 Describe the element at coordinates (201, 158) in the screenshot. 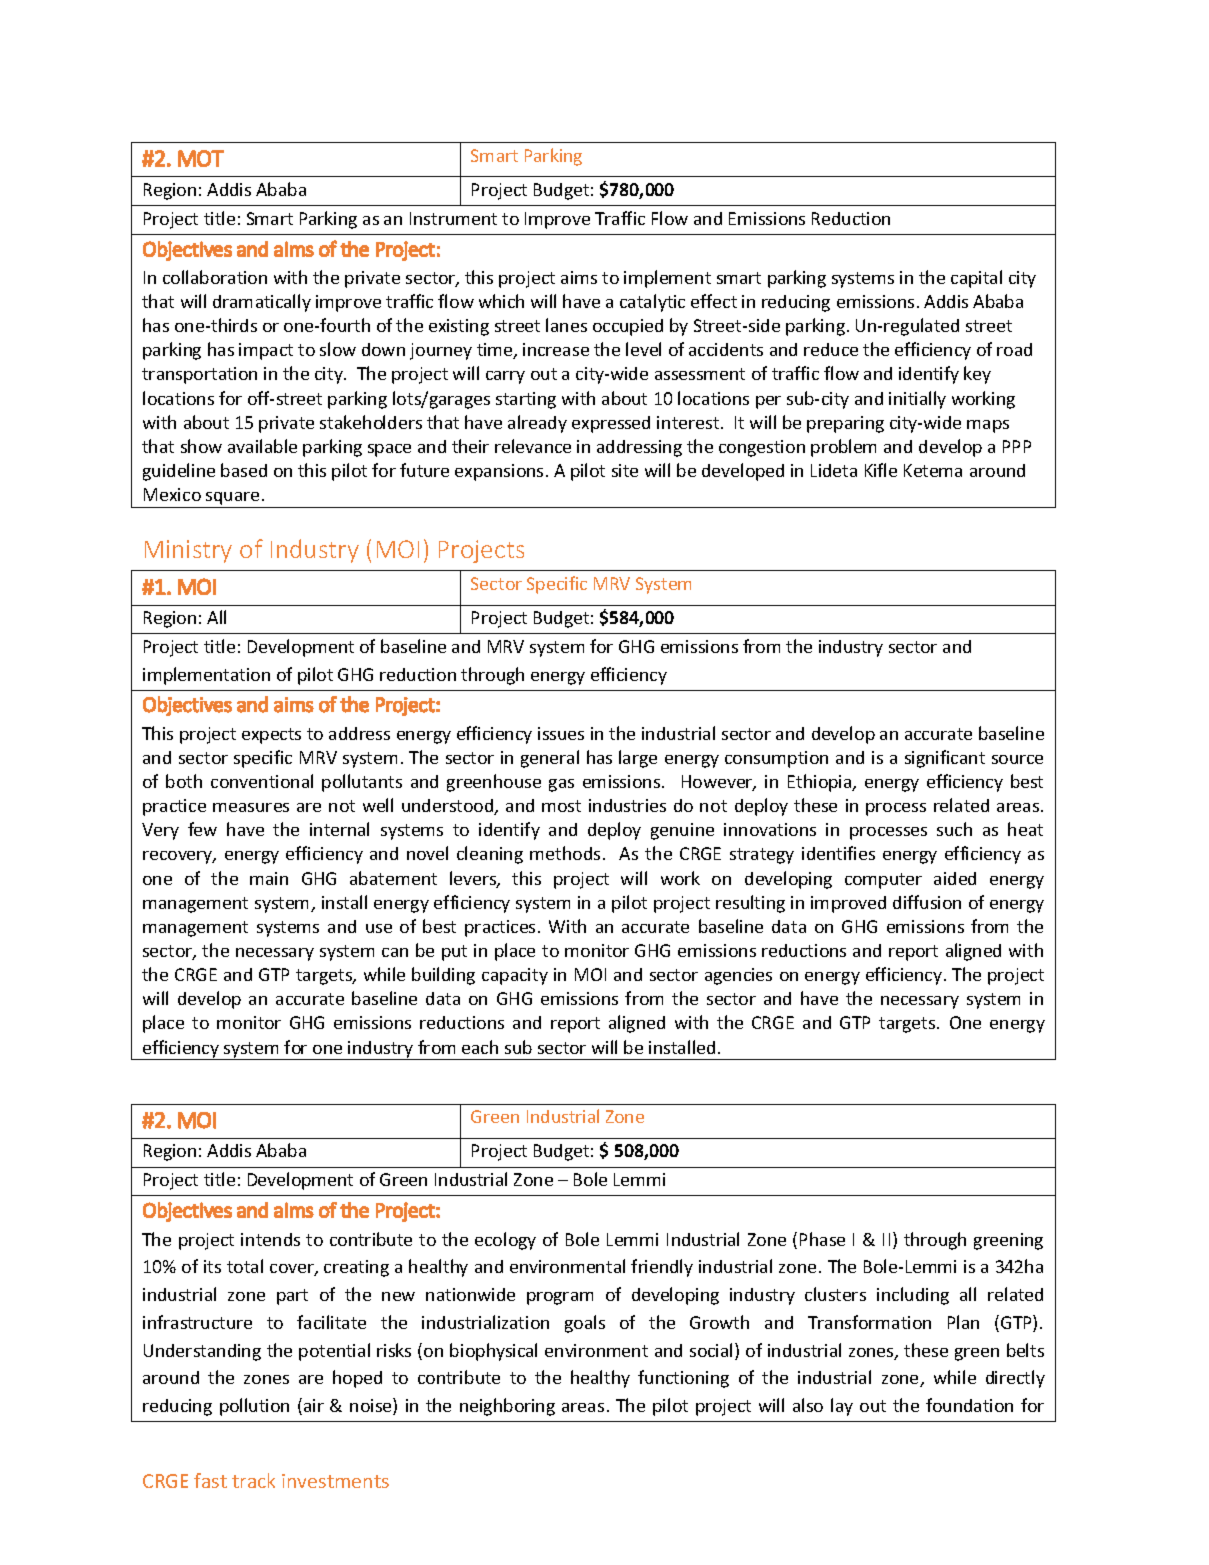

I see `MOT` at that location.
